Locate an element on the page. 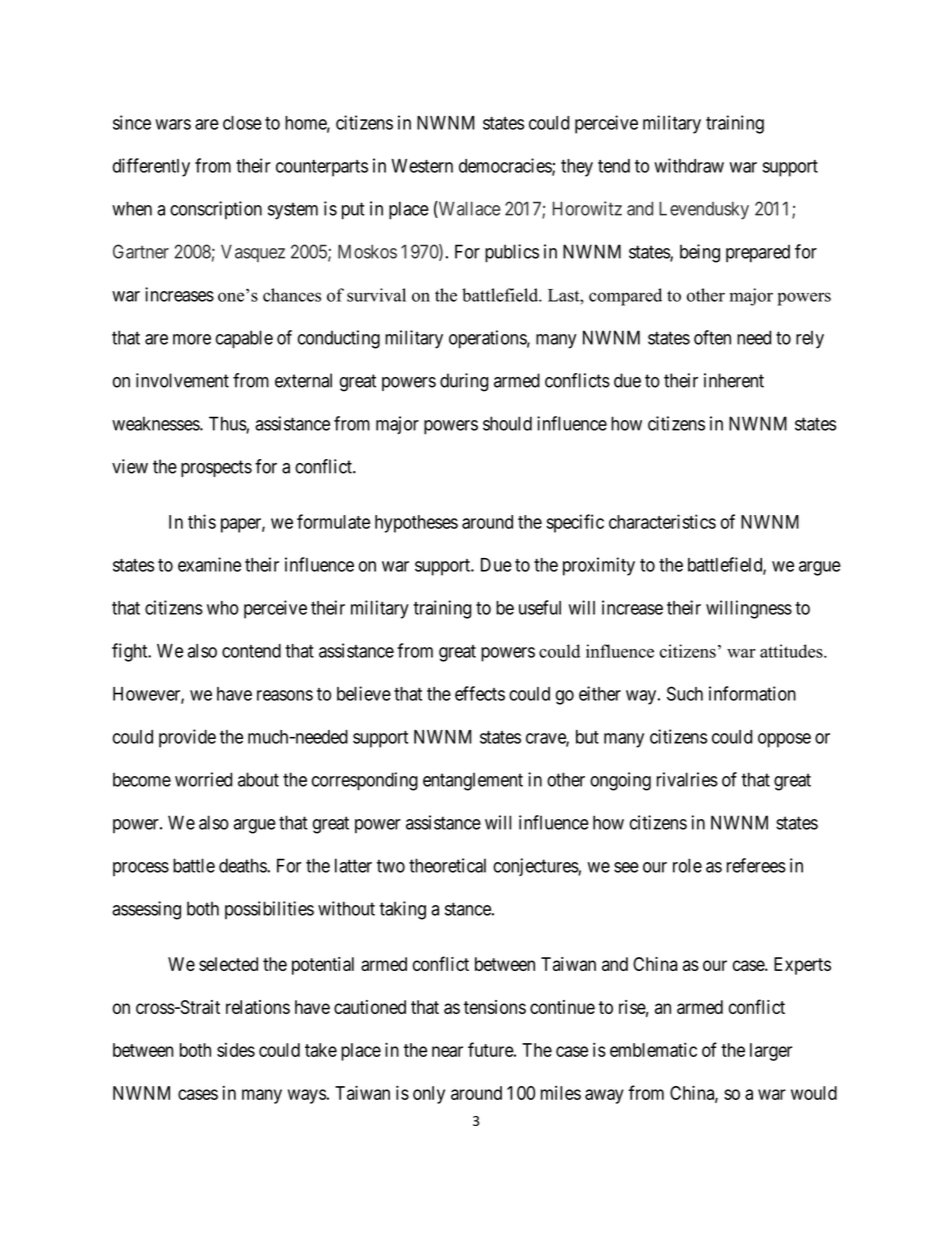 This image has height=1233, width=952. sides is located at coordinates (236, 1050).
